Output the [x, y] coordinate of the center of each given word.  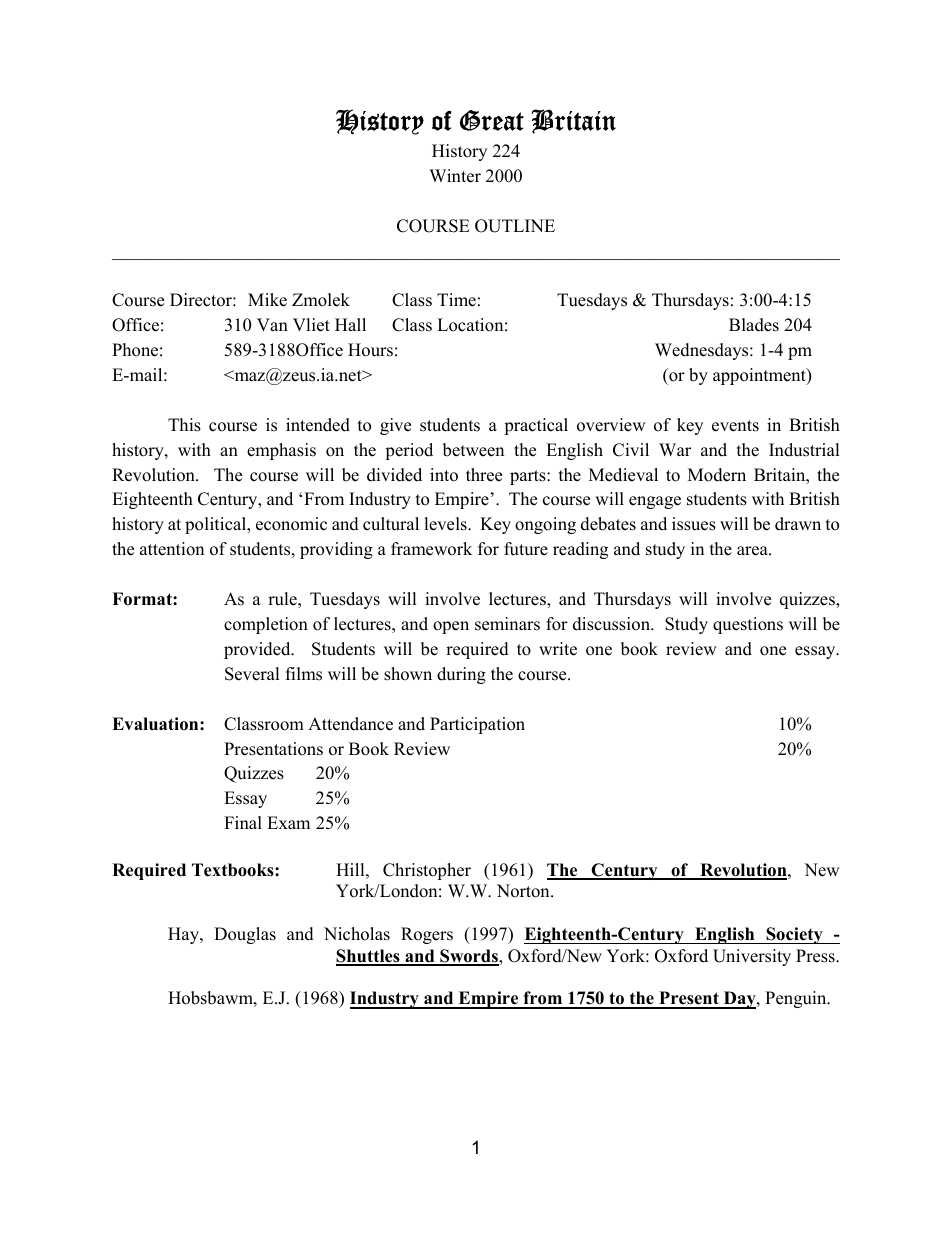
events [735, 426]
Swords [469, 957]
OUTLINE [515, 226]
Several [252, 674]
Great [491, 120]
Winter [455, 176]
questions [748, 625]
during [461, 675]
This [184, 425]
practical [536, 426]
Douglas [245, 935]
